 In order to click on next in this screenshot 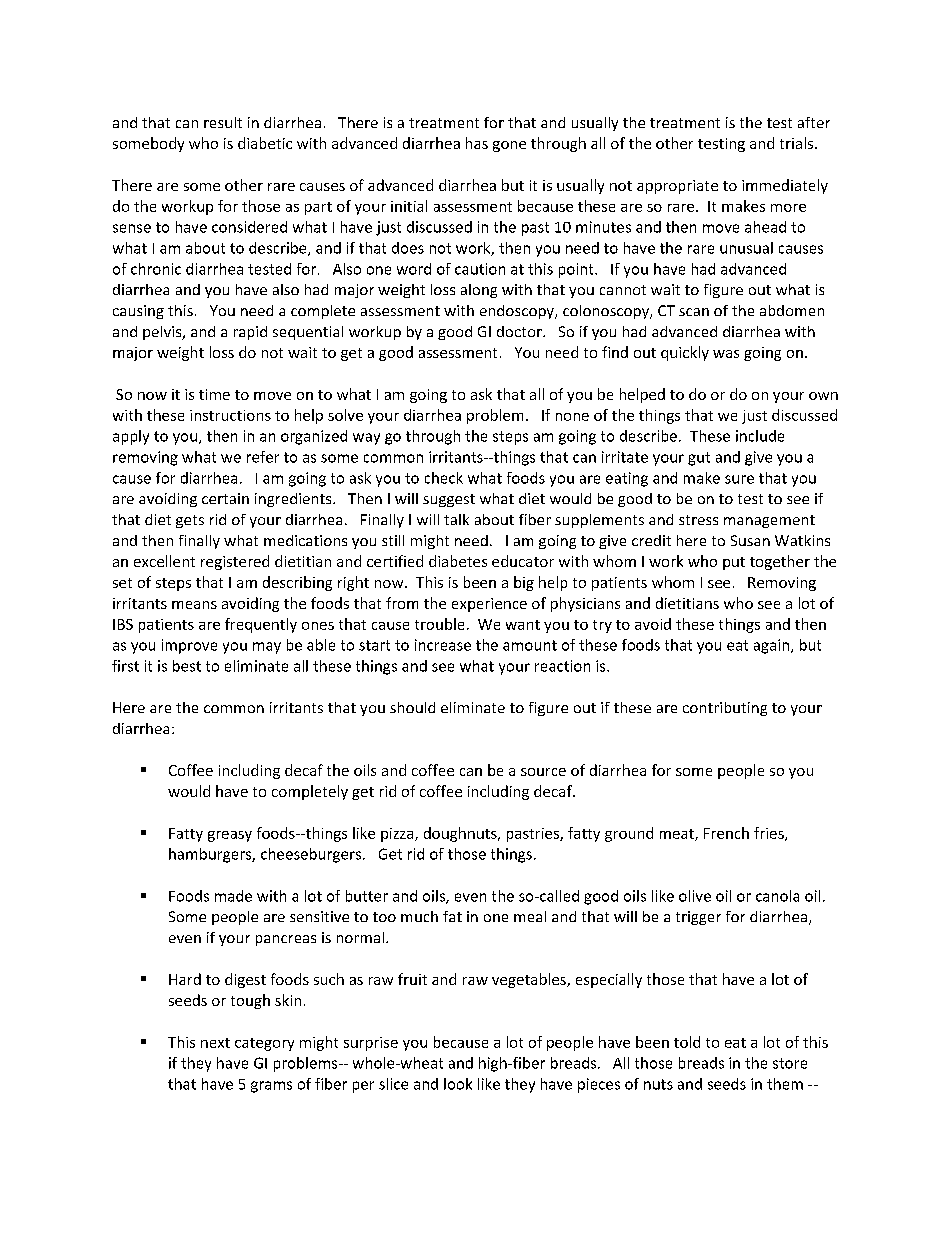, I will do `click(215, 1043)`.
